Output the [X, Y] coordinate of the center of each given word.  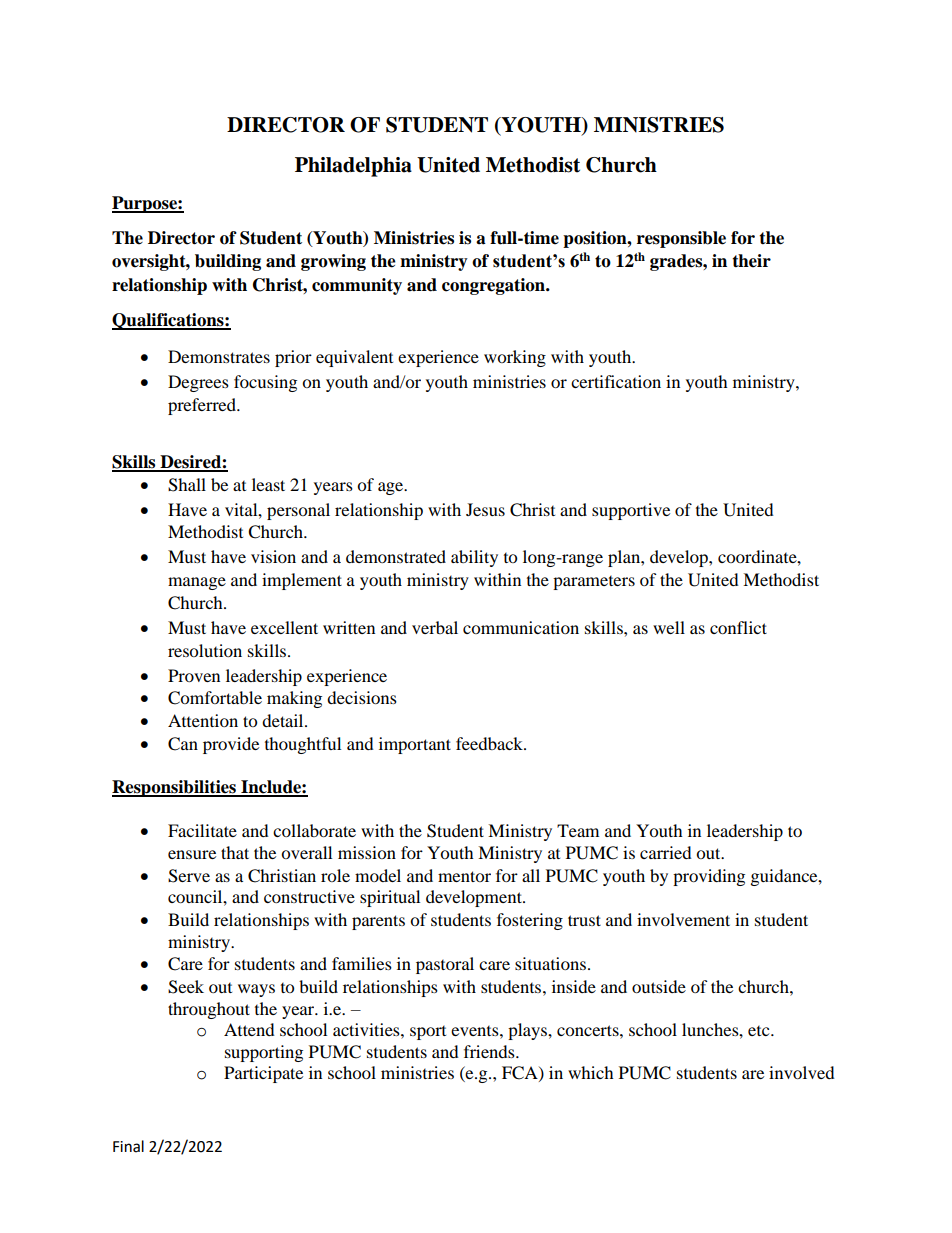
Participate [263, 1074]
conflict [738, 627]
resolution [205, 650]
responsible [681, 239]
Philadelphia [353, 167]
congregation [494, 286]
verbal [435, 627]
